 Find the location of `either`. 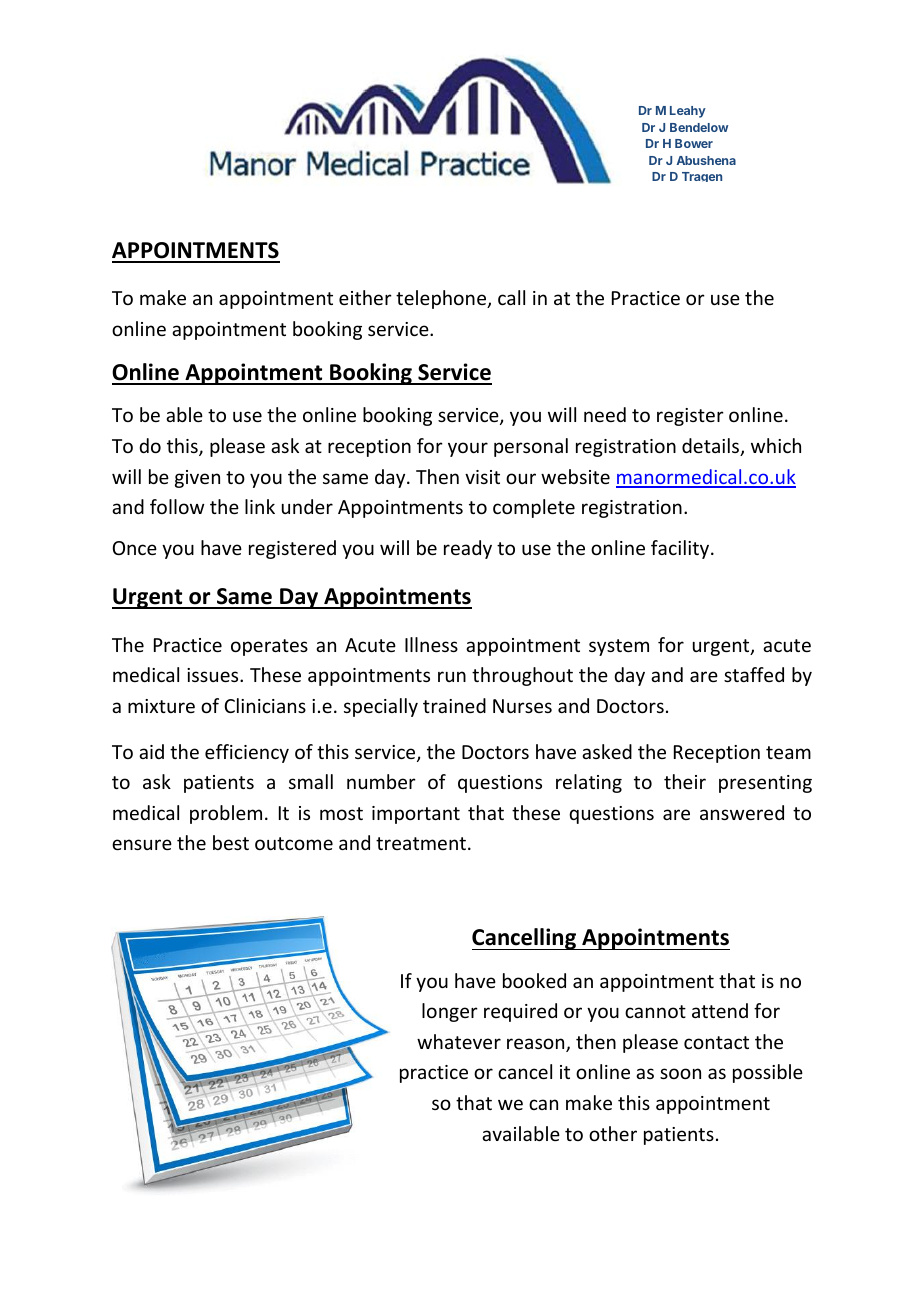

either is located at coordinates (365, 297).
